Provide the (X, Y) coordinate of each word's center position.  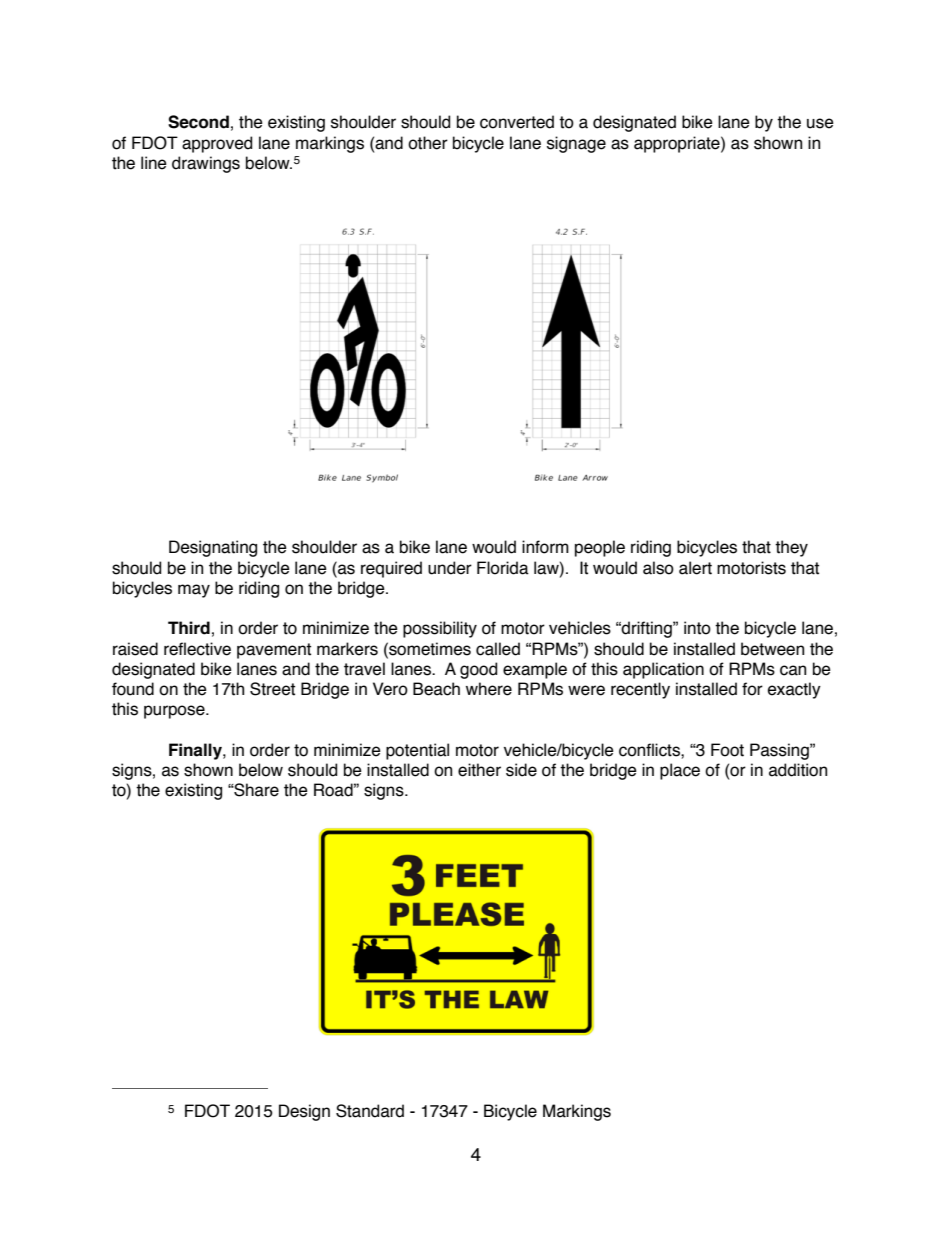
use (820, 123)
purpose (175, 712)
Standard (370, 1111)
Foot (727, 750)
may (194, 591)
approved (217, 144)
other (428, 143)
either (479, 770)
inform (545, 547)
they (791, 548)
